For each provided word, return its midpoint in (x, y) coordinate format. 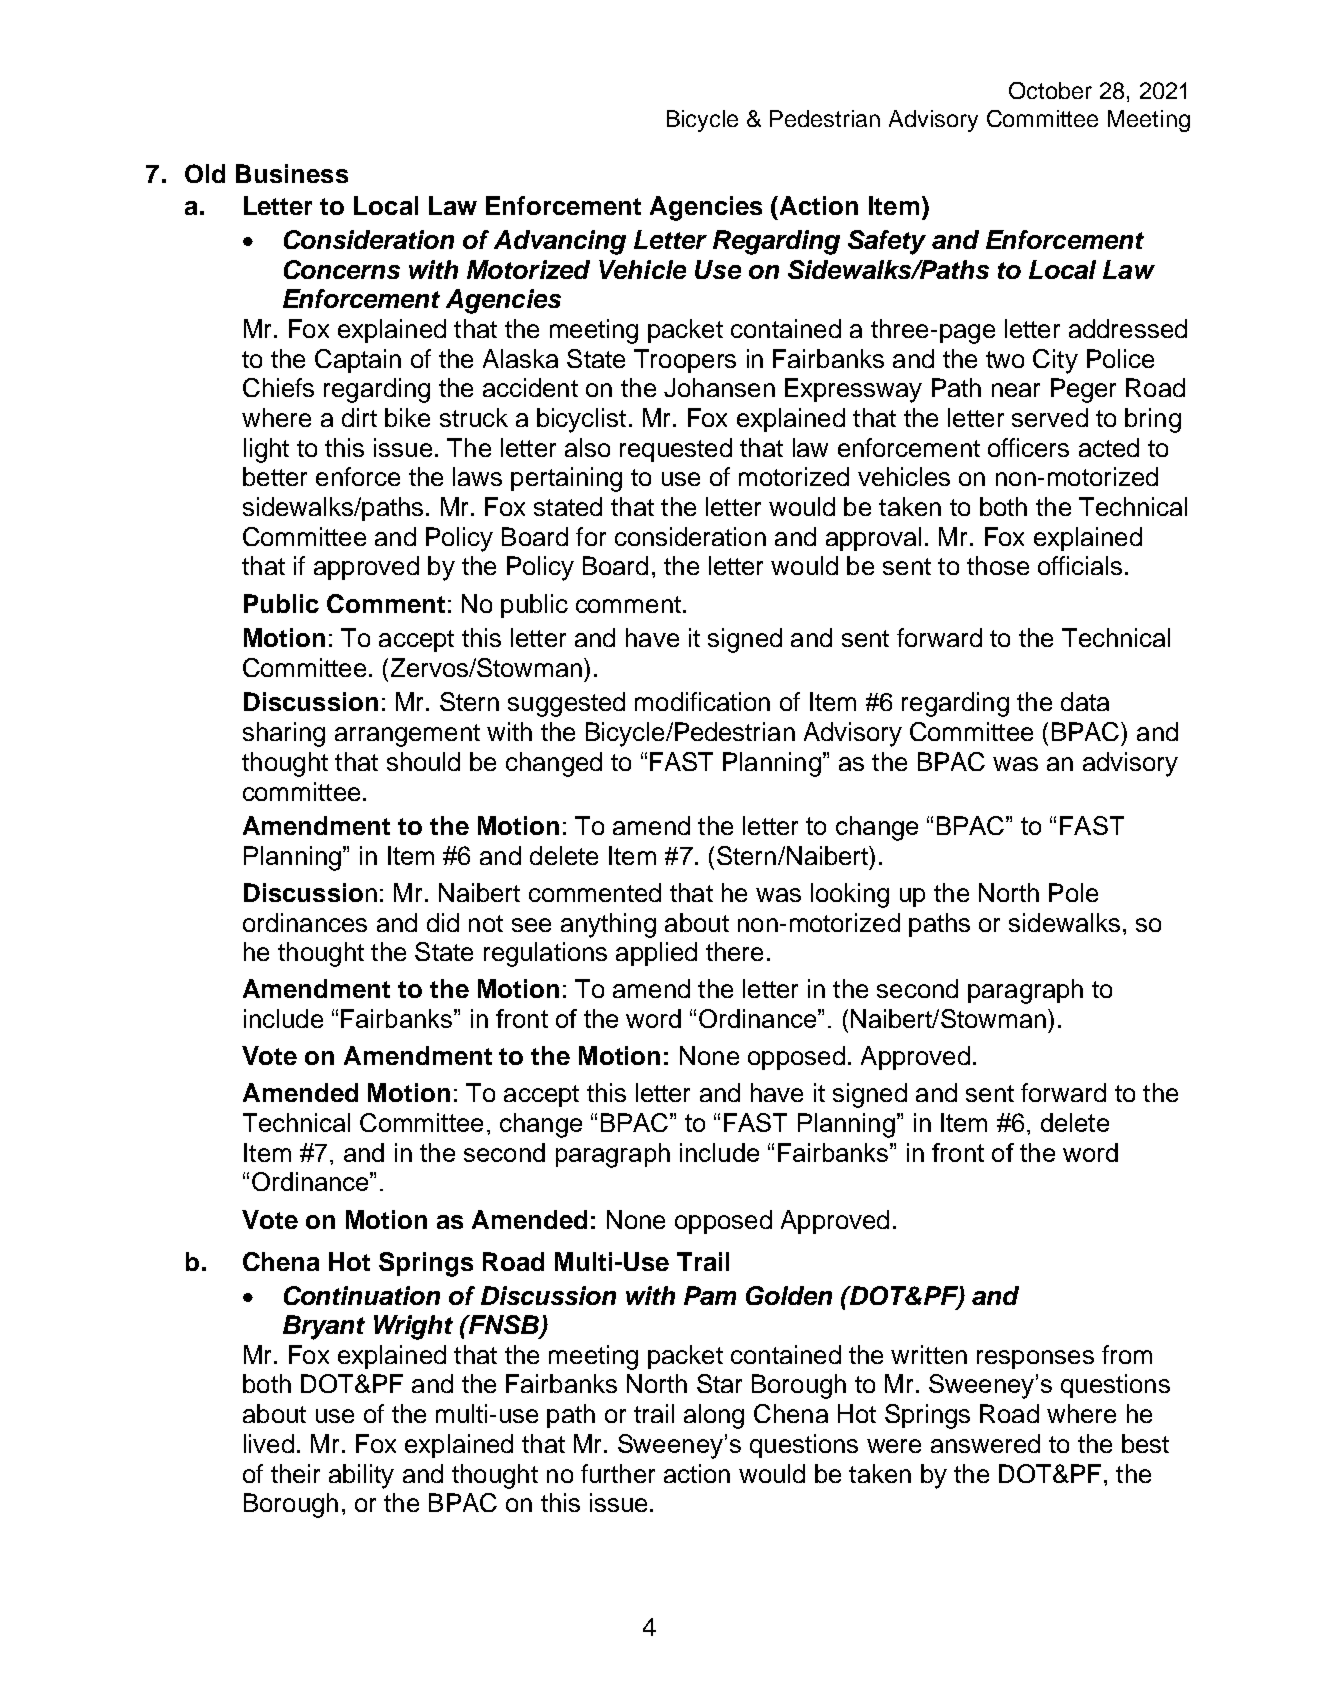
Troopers (685, 361)
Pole (1073, 892)
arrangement (407, 735)
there (734, 951)
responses (1035, 1359)
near (1016, 390)
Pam (710, 1295)
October (1050, 90)
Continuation (362, 1295)
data (1085, 701)
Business (292, 173)
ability (361, 1476)
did (443, 922)
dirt (359, 417)
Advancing (560, 242)
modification (702, 701)
